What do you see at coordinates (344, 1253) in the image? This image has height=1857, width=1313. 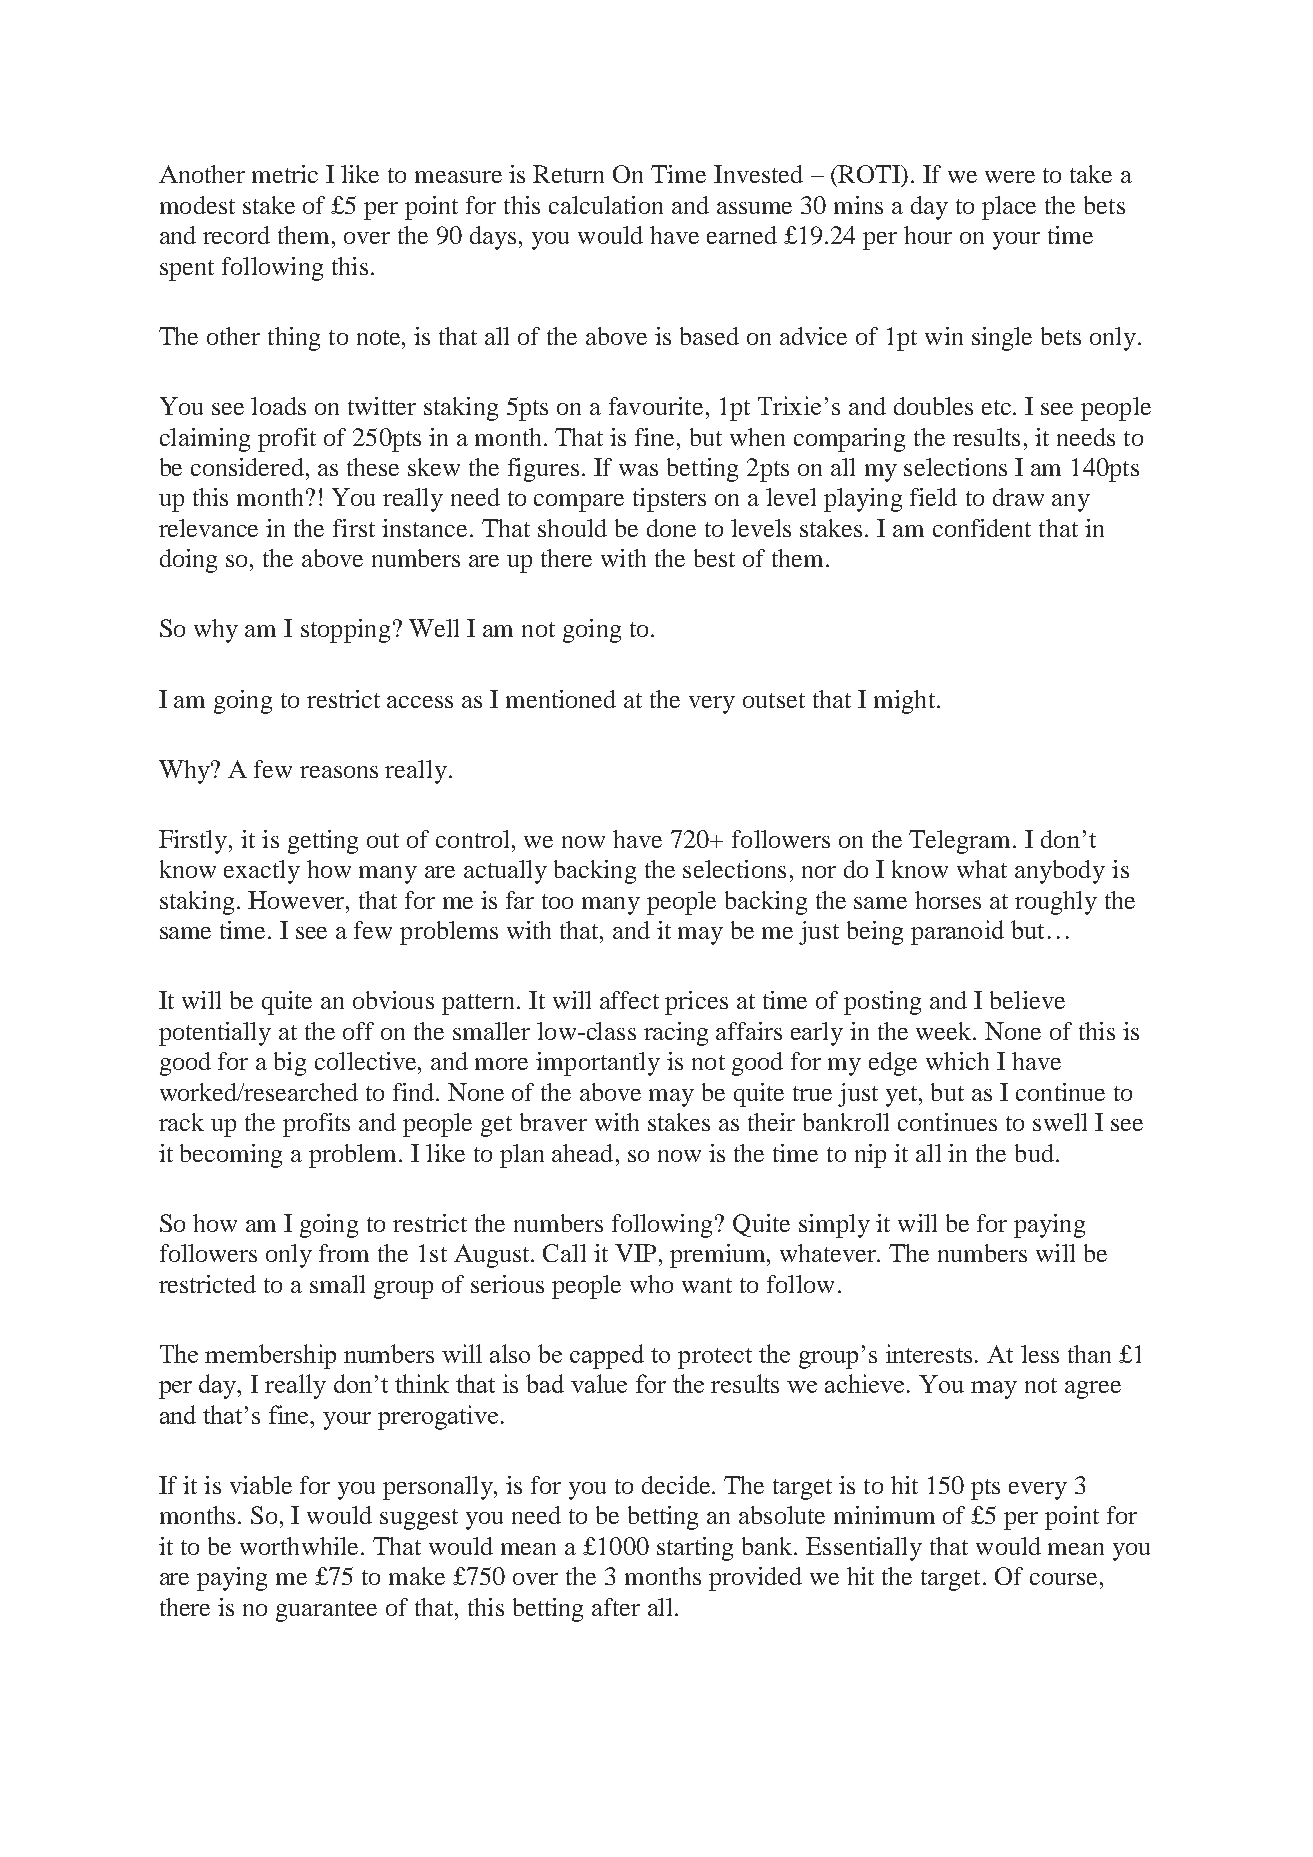 I see `from` at bounding box center [344, 1253].
